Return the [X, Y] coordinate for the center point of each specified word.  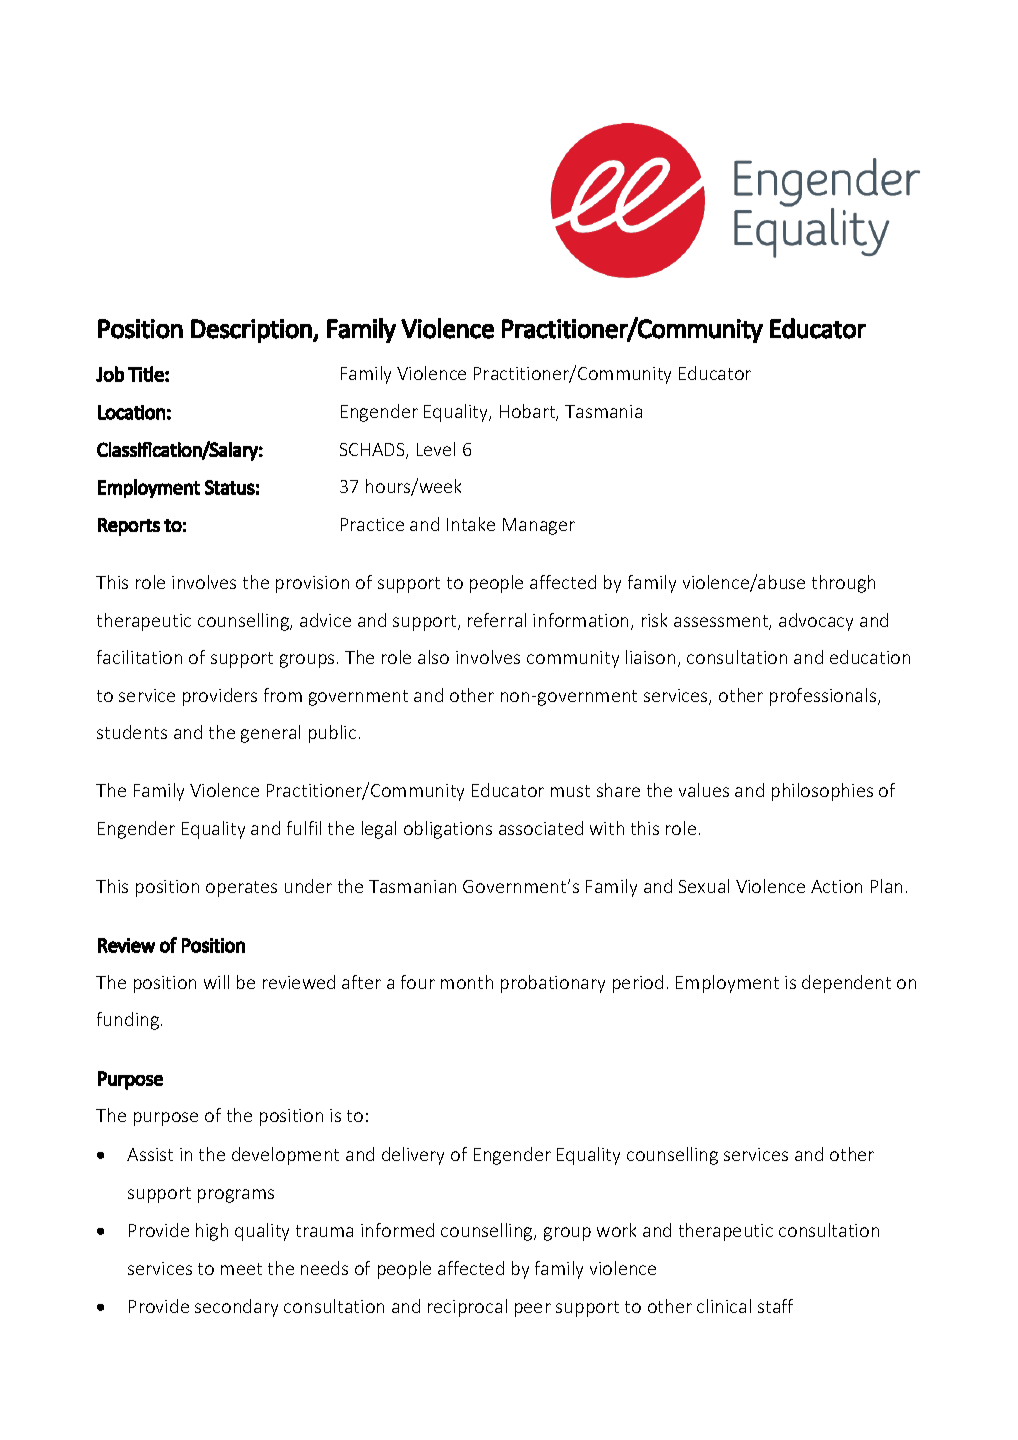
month [467, 982]
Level [436, 449]
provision [312, 584]
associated [541, 828]
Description [251, 331]
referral [497, 620]
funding [129, 1021]
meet [241, 1269]
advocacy [816, 622]
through [843, 584]
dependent [846, 984]
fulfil [304, 828]
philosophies [822, 792]
